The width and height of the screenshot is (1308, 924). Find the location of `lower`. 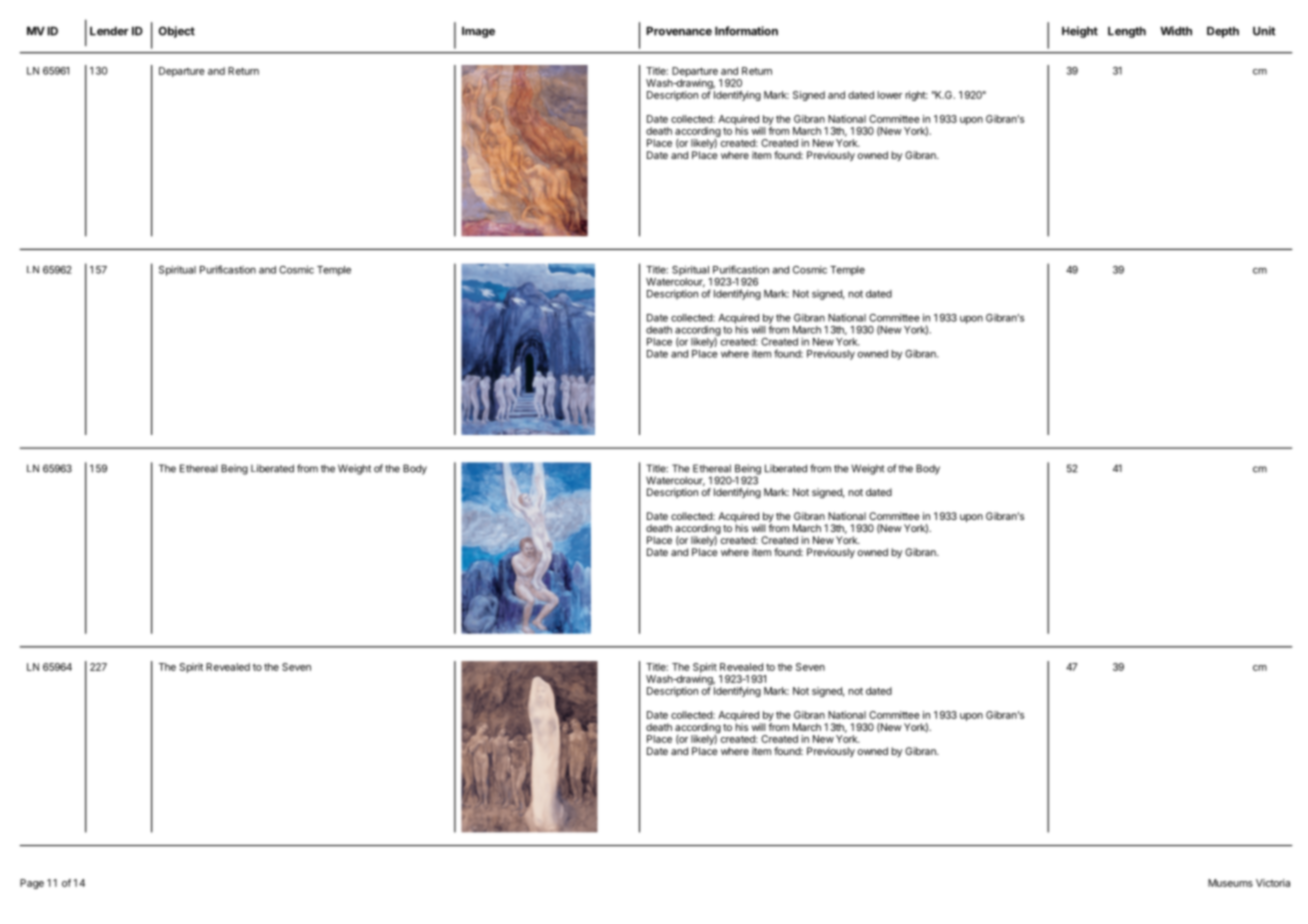

lower is located at coordinates (889, 95).
